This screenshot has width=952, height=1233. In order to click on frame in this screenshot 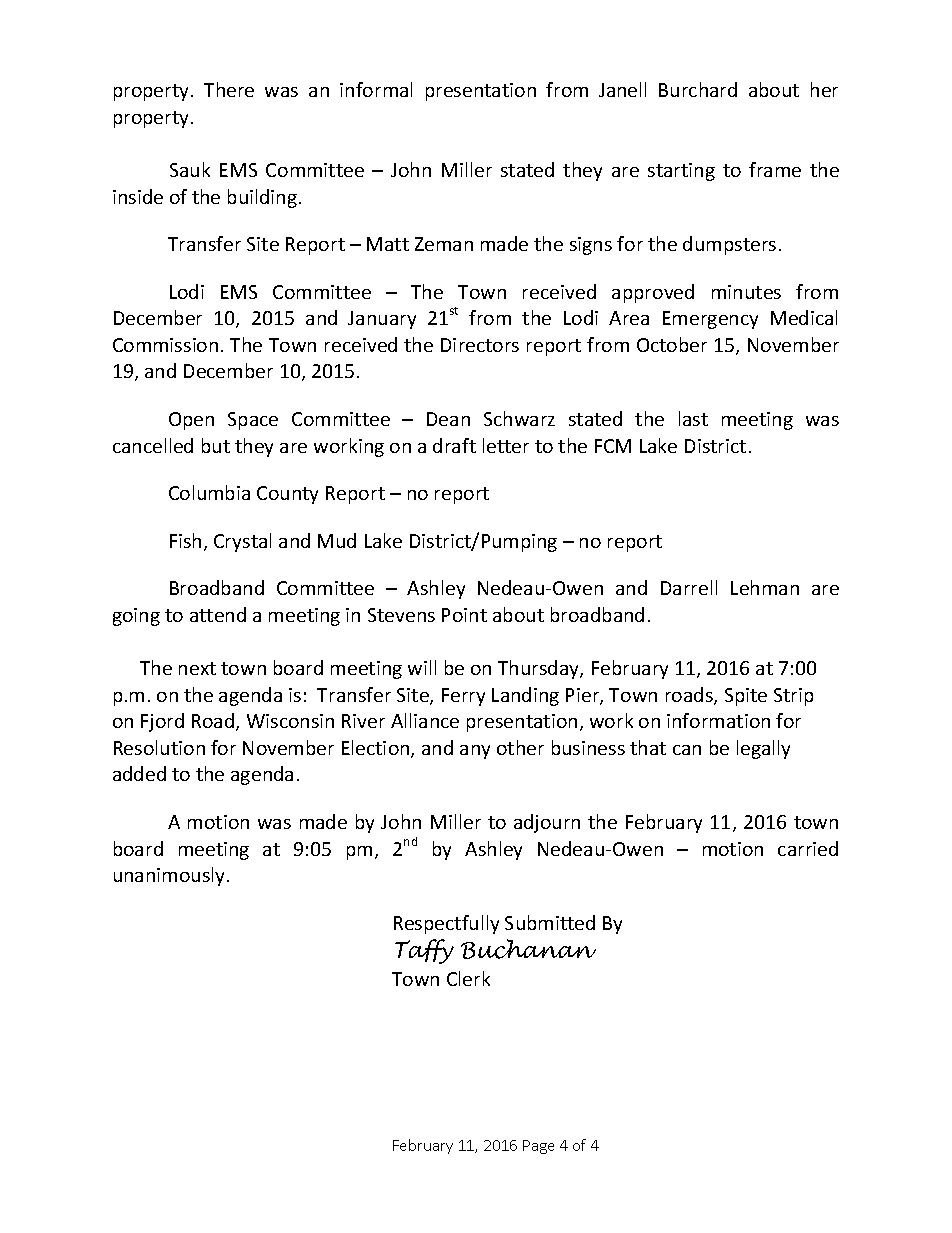, I will do `click(775, 169)`.
